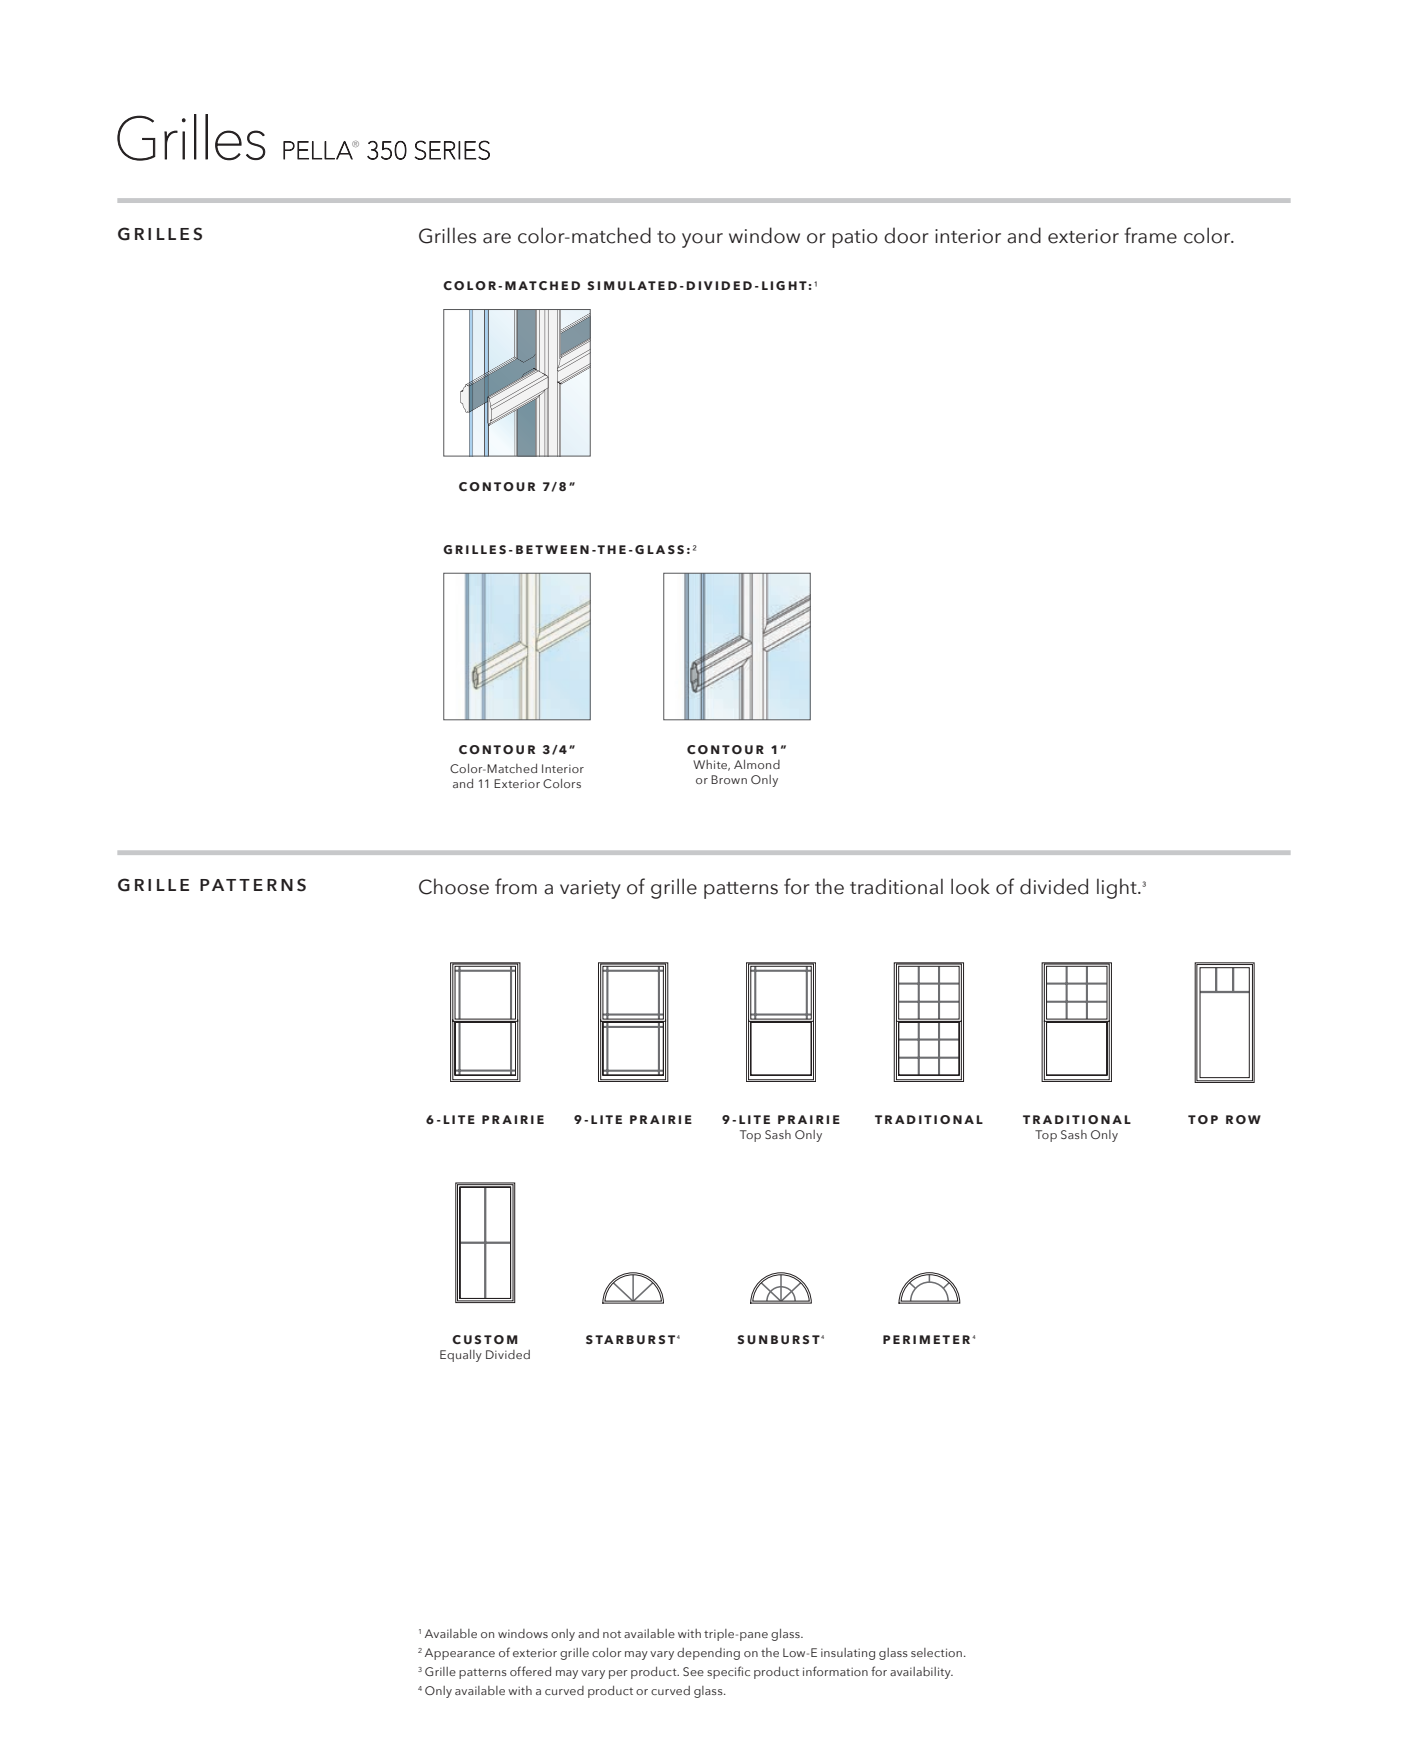 The width and height of the document is (1408, 1761). I want to click on door, so click(906, 235).
